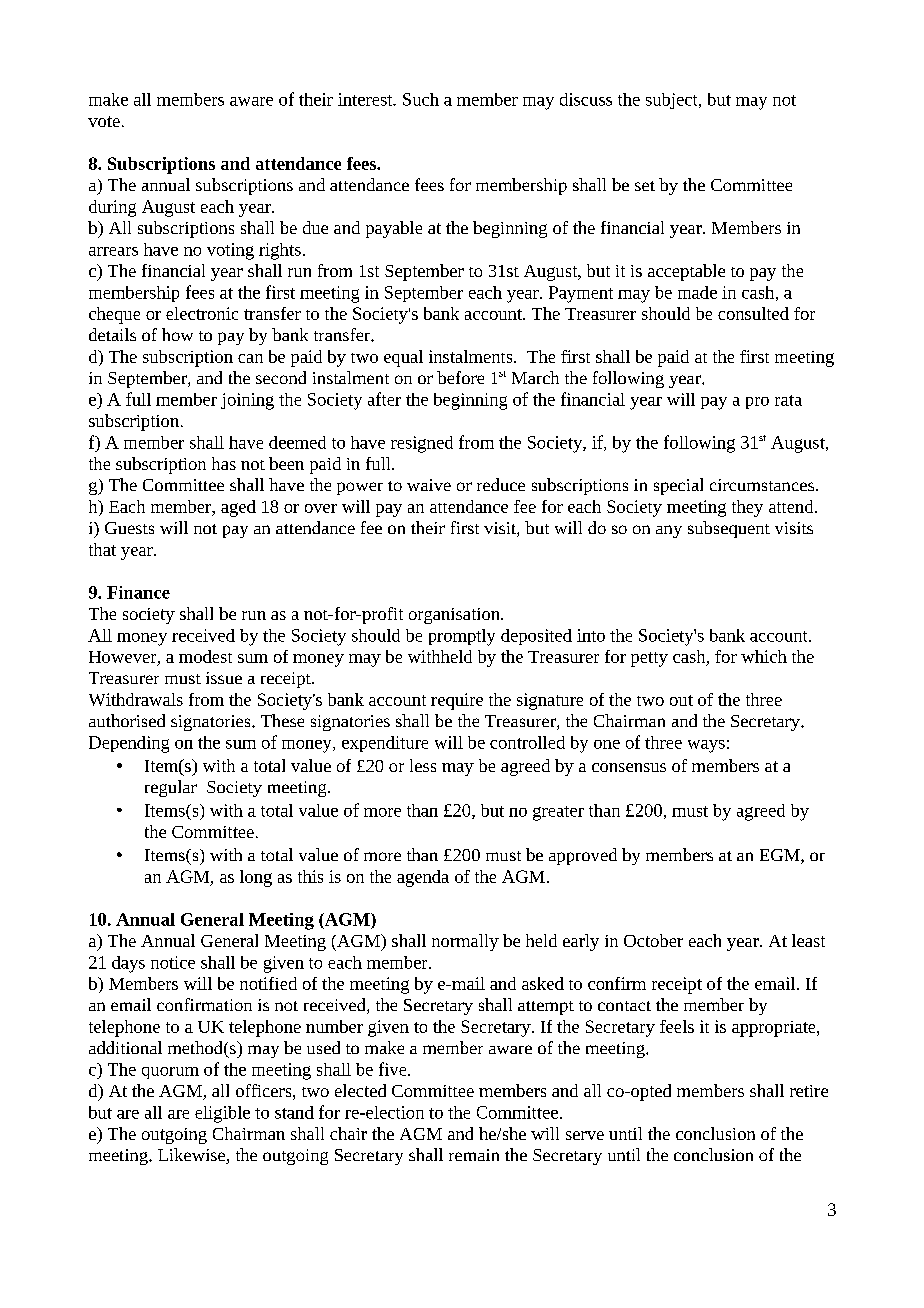 The width and height of the image is (924, 1308). What do you see at coordinates (455, 616) in the image?
I see `organisation` at bounding box center [455, 616].
